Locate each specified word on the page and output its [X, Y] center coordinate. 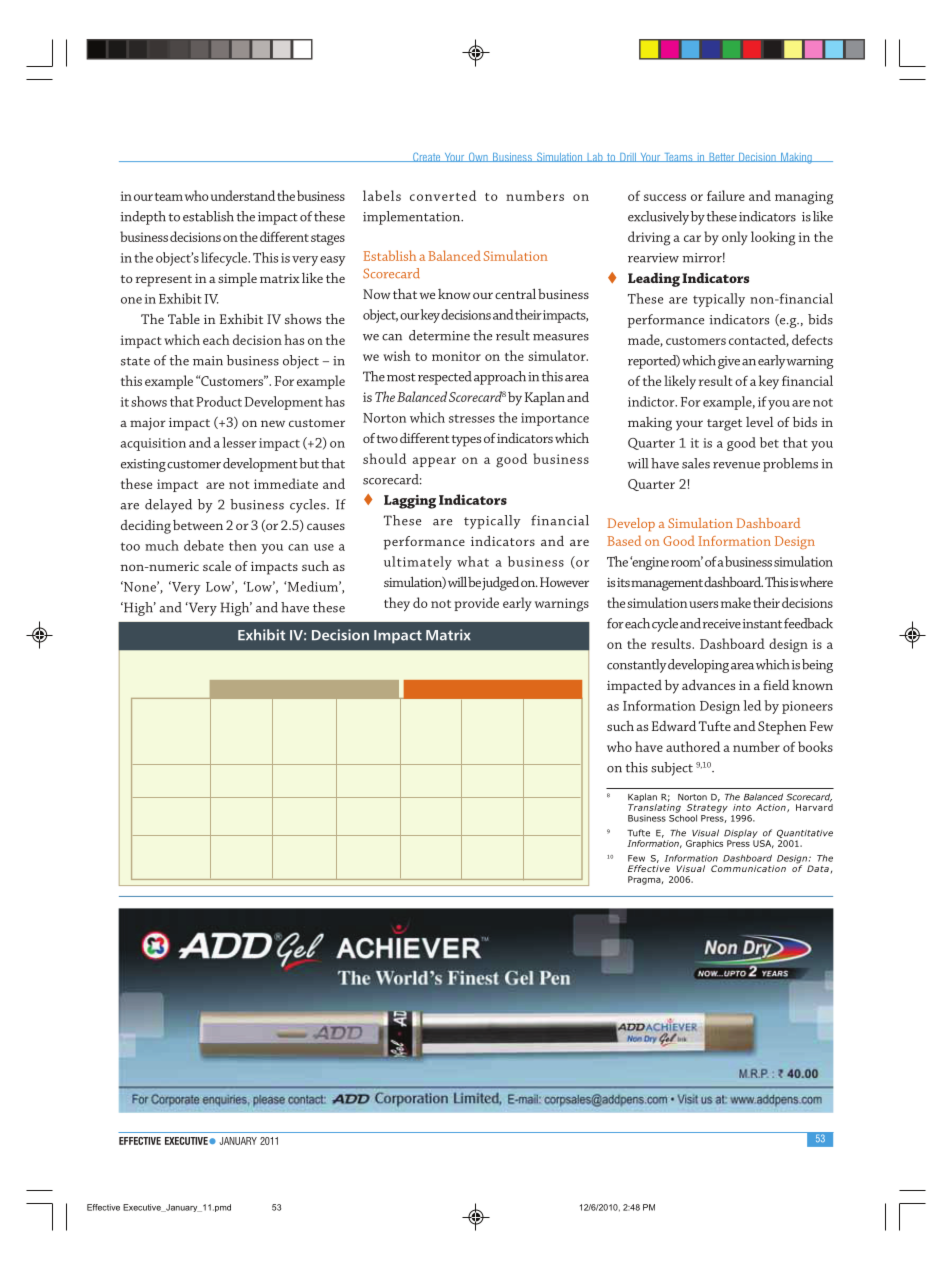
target [724, 425]
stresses [472, 418]
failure [726, 195]
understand [243, 195]
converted [443, 195]
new [273, 423]
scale [217, 566]
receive [722, 624]
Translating [654, 808]
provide [476, 604]
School [683, 817]
